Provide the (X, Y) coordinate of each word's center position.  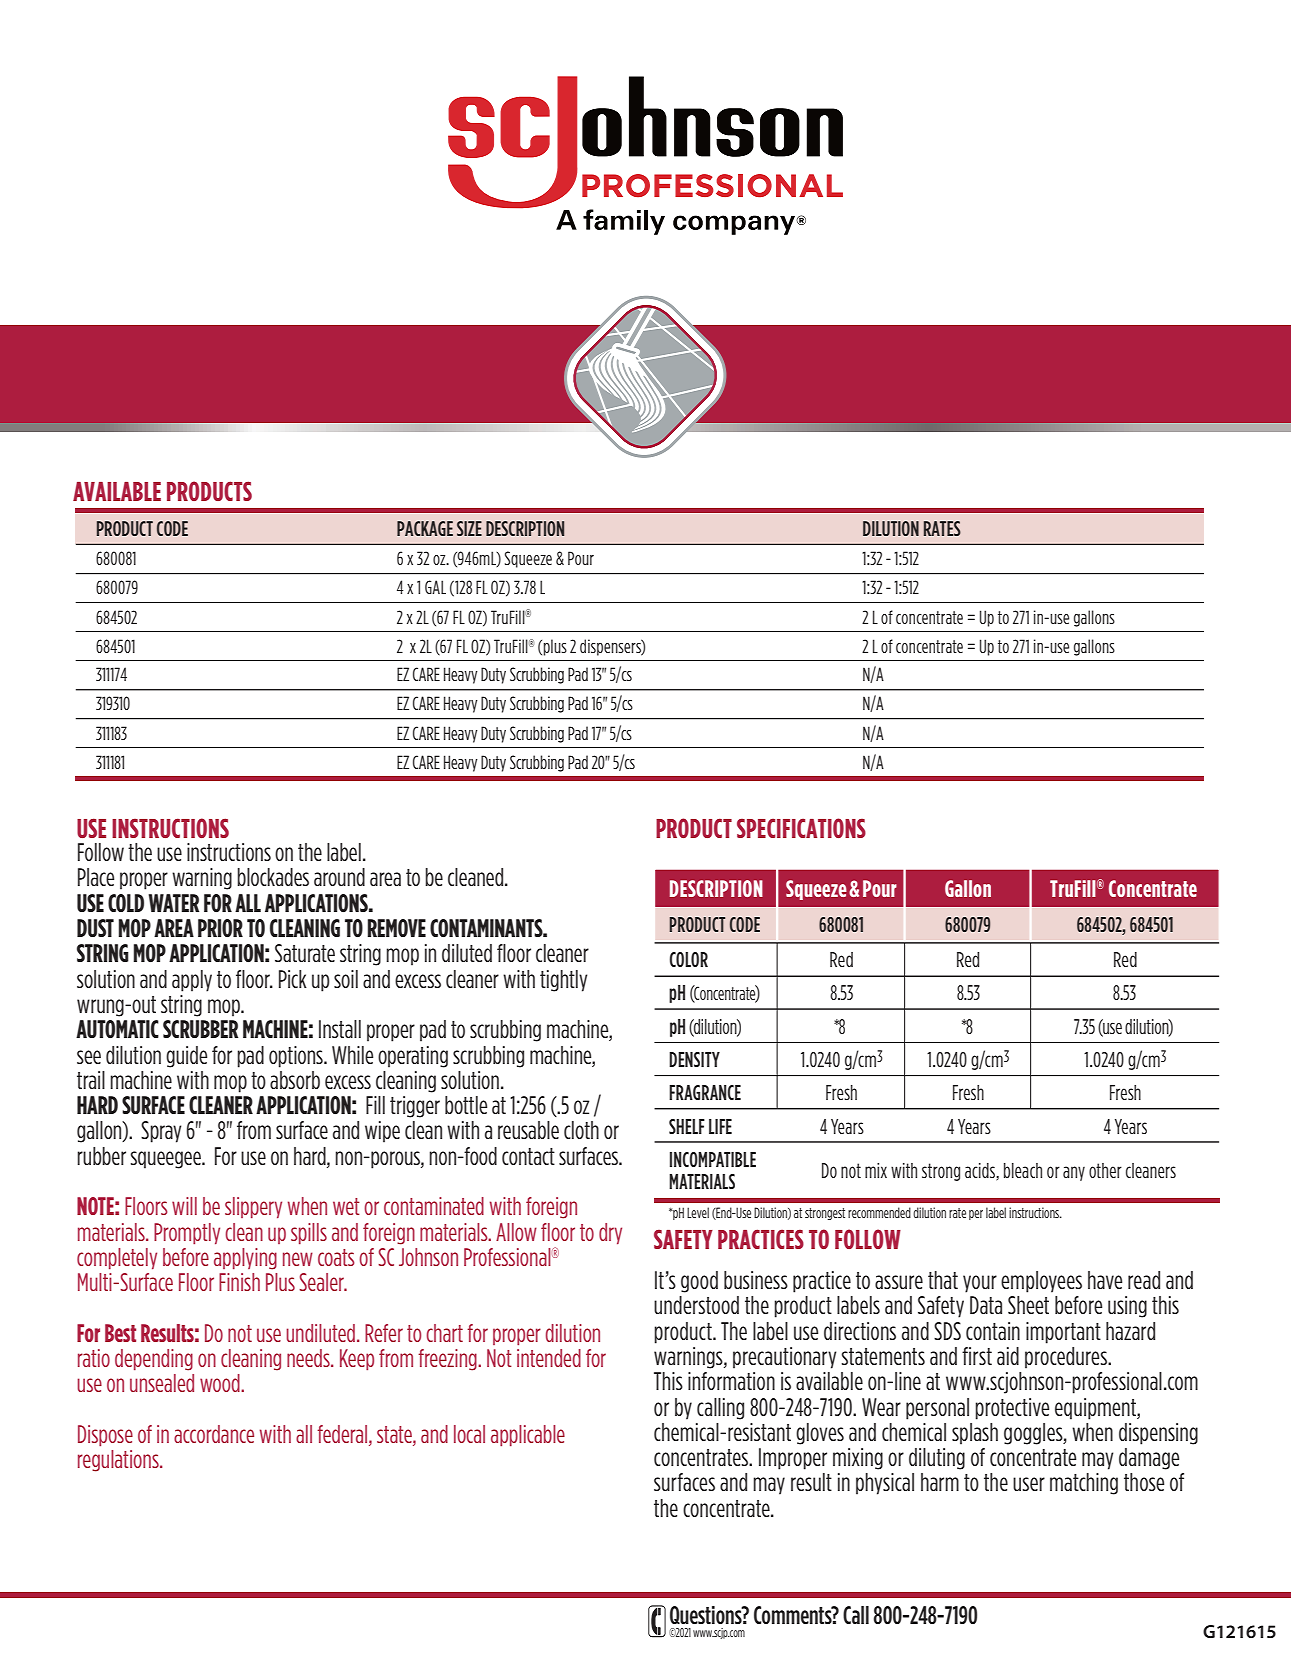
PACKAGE (425, 528)
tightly (563, 981)
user (1029, 1484)
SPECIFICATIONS (801, 828)
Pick (293, 979)
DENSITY (694, 1059)
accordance (214, 1434)
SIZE (469, 528)
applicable (528, 1435)
